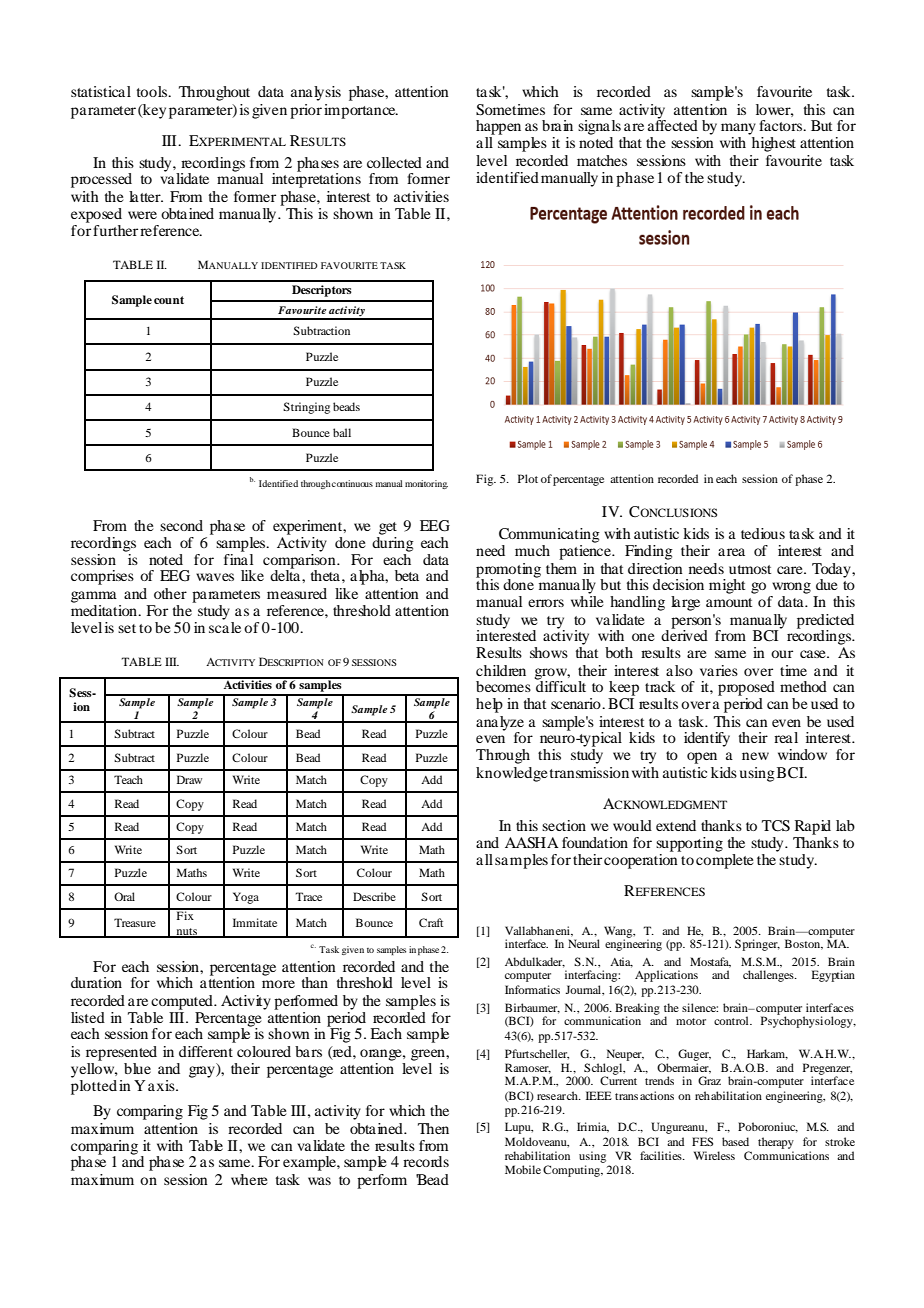 This screenshot has width=924, height=1308. Describe the element at coordinates (498, 127) in the screenshot. I see `happen` at that location.
